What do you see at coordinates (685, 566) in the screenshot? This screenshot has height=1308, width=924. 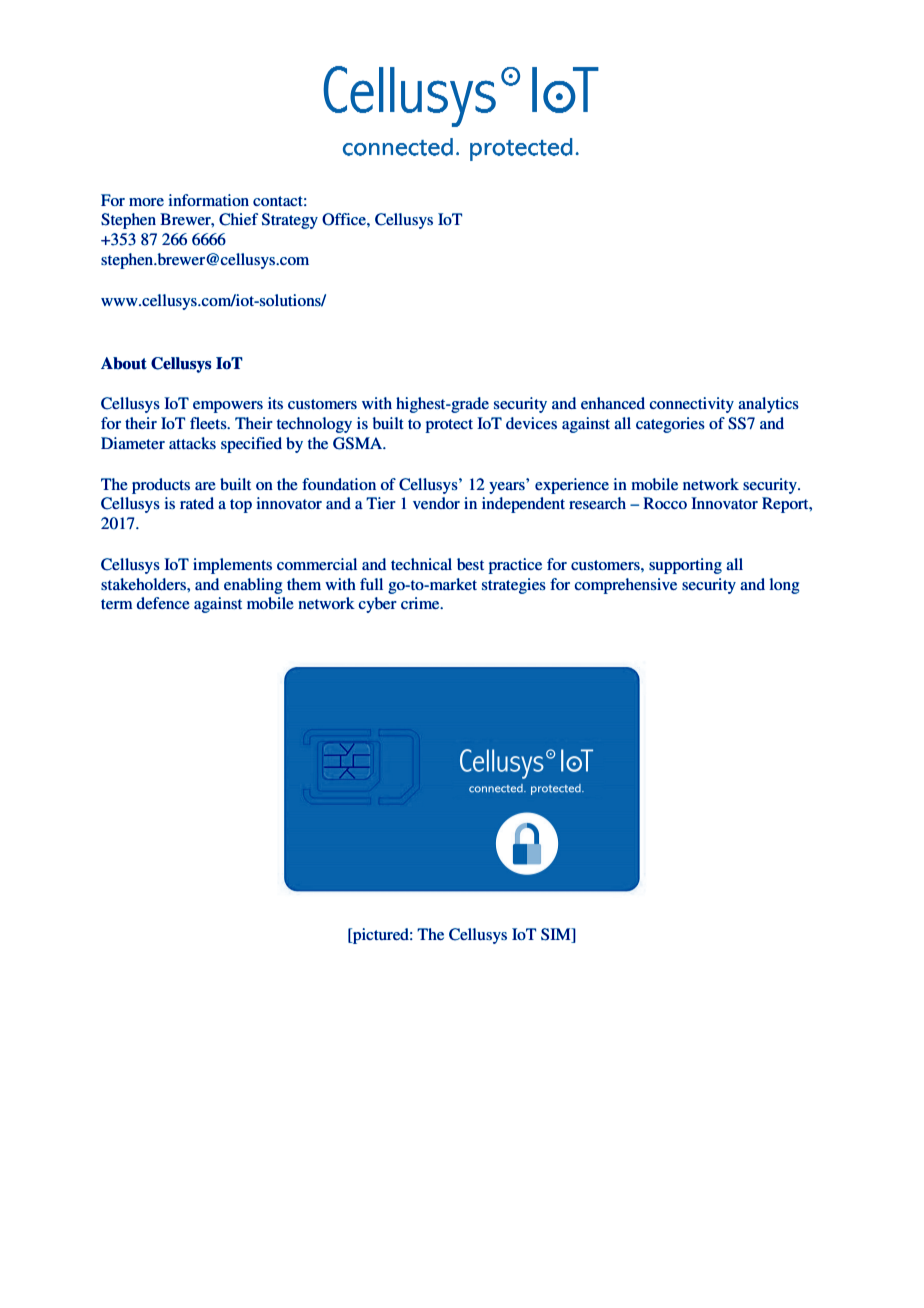 I see `supporting` at bounding box center [685, 566].
